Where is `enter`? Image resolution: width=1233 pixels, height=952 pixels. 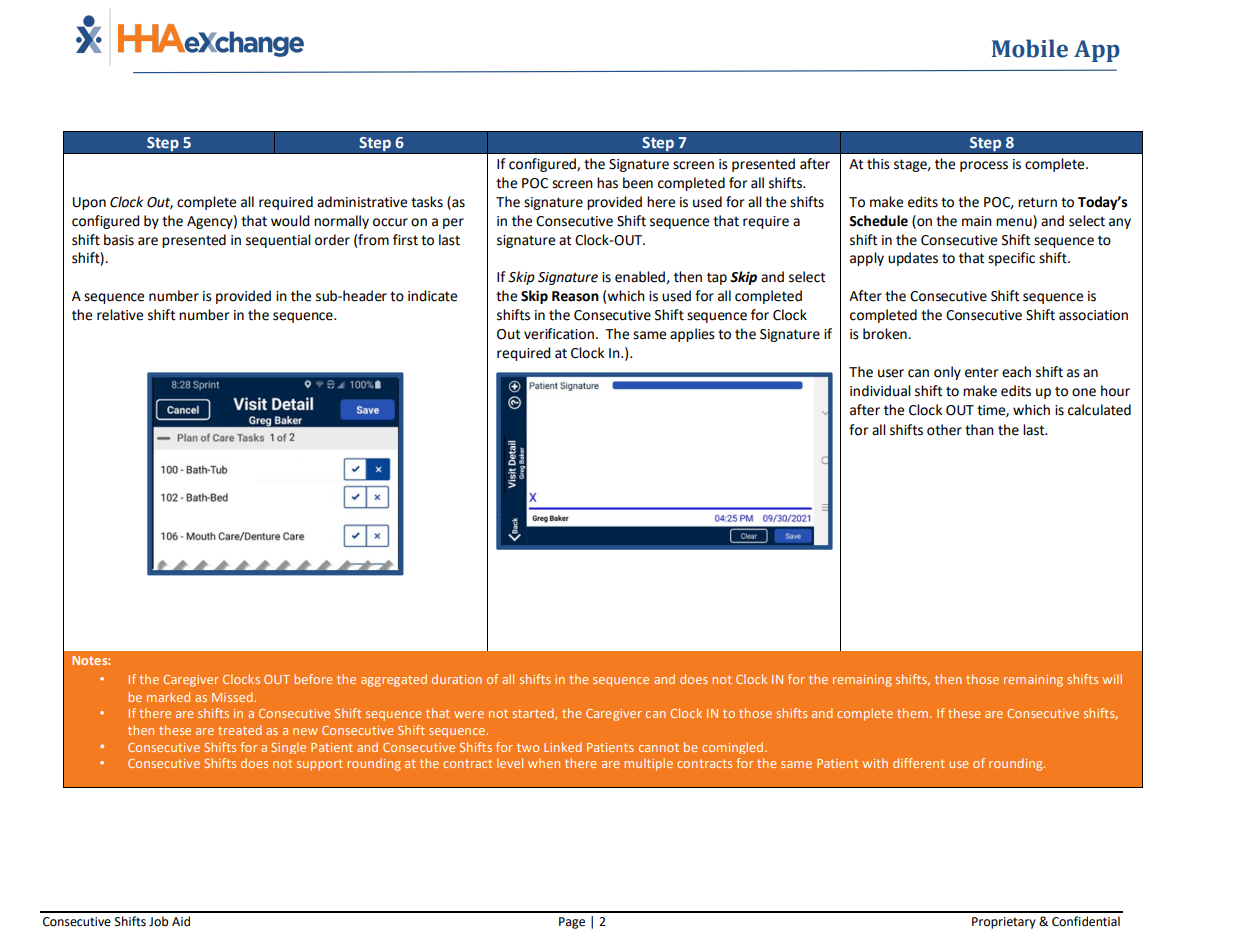 enter is located at coordinates (981, 372).
